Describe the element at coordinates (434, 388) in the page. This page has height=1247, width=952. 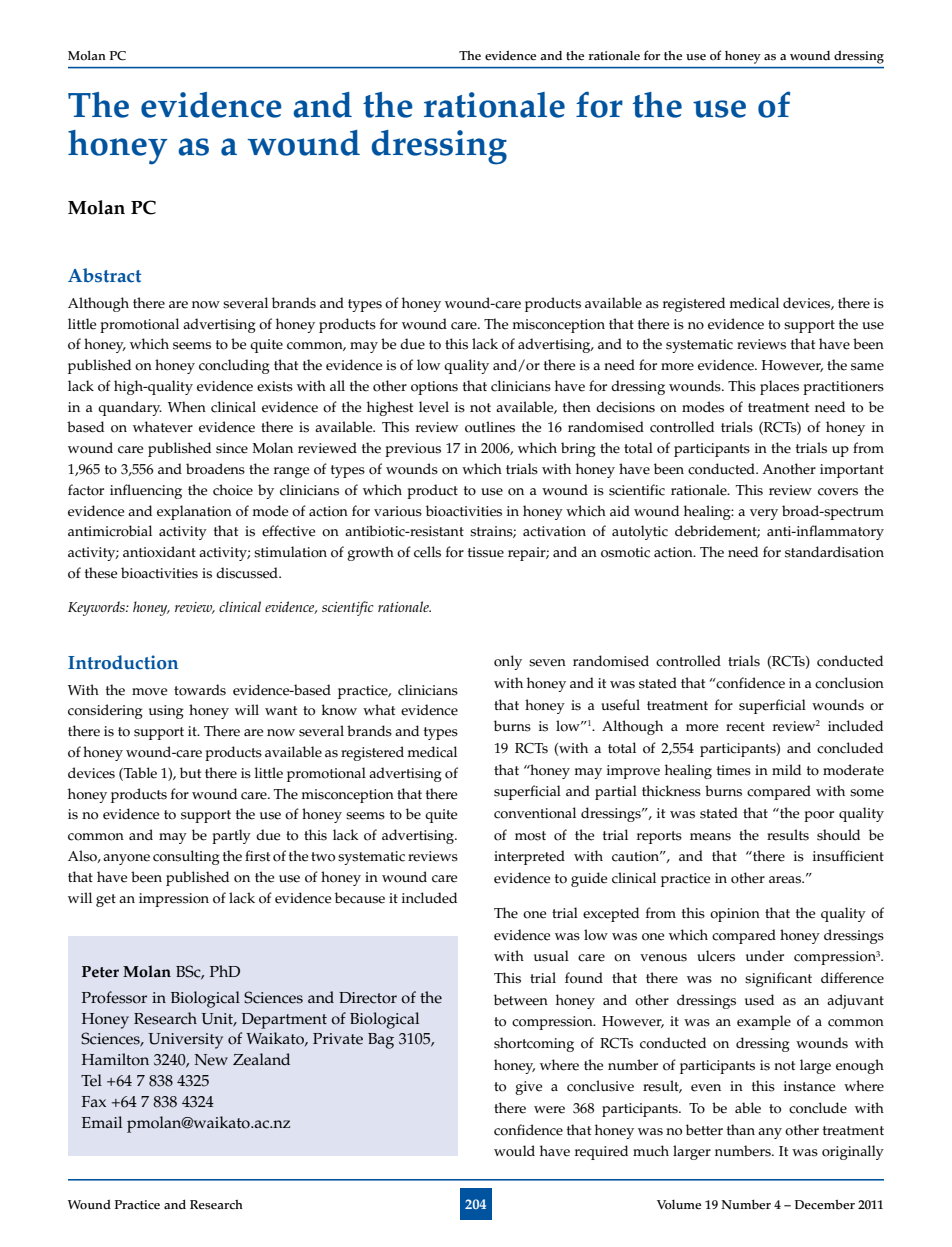
I see `options` at that location.
